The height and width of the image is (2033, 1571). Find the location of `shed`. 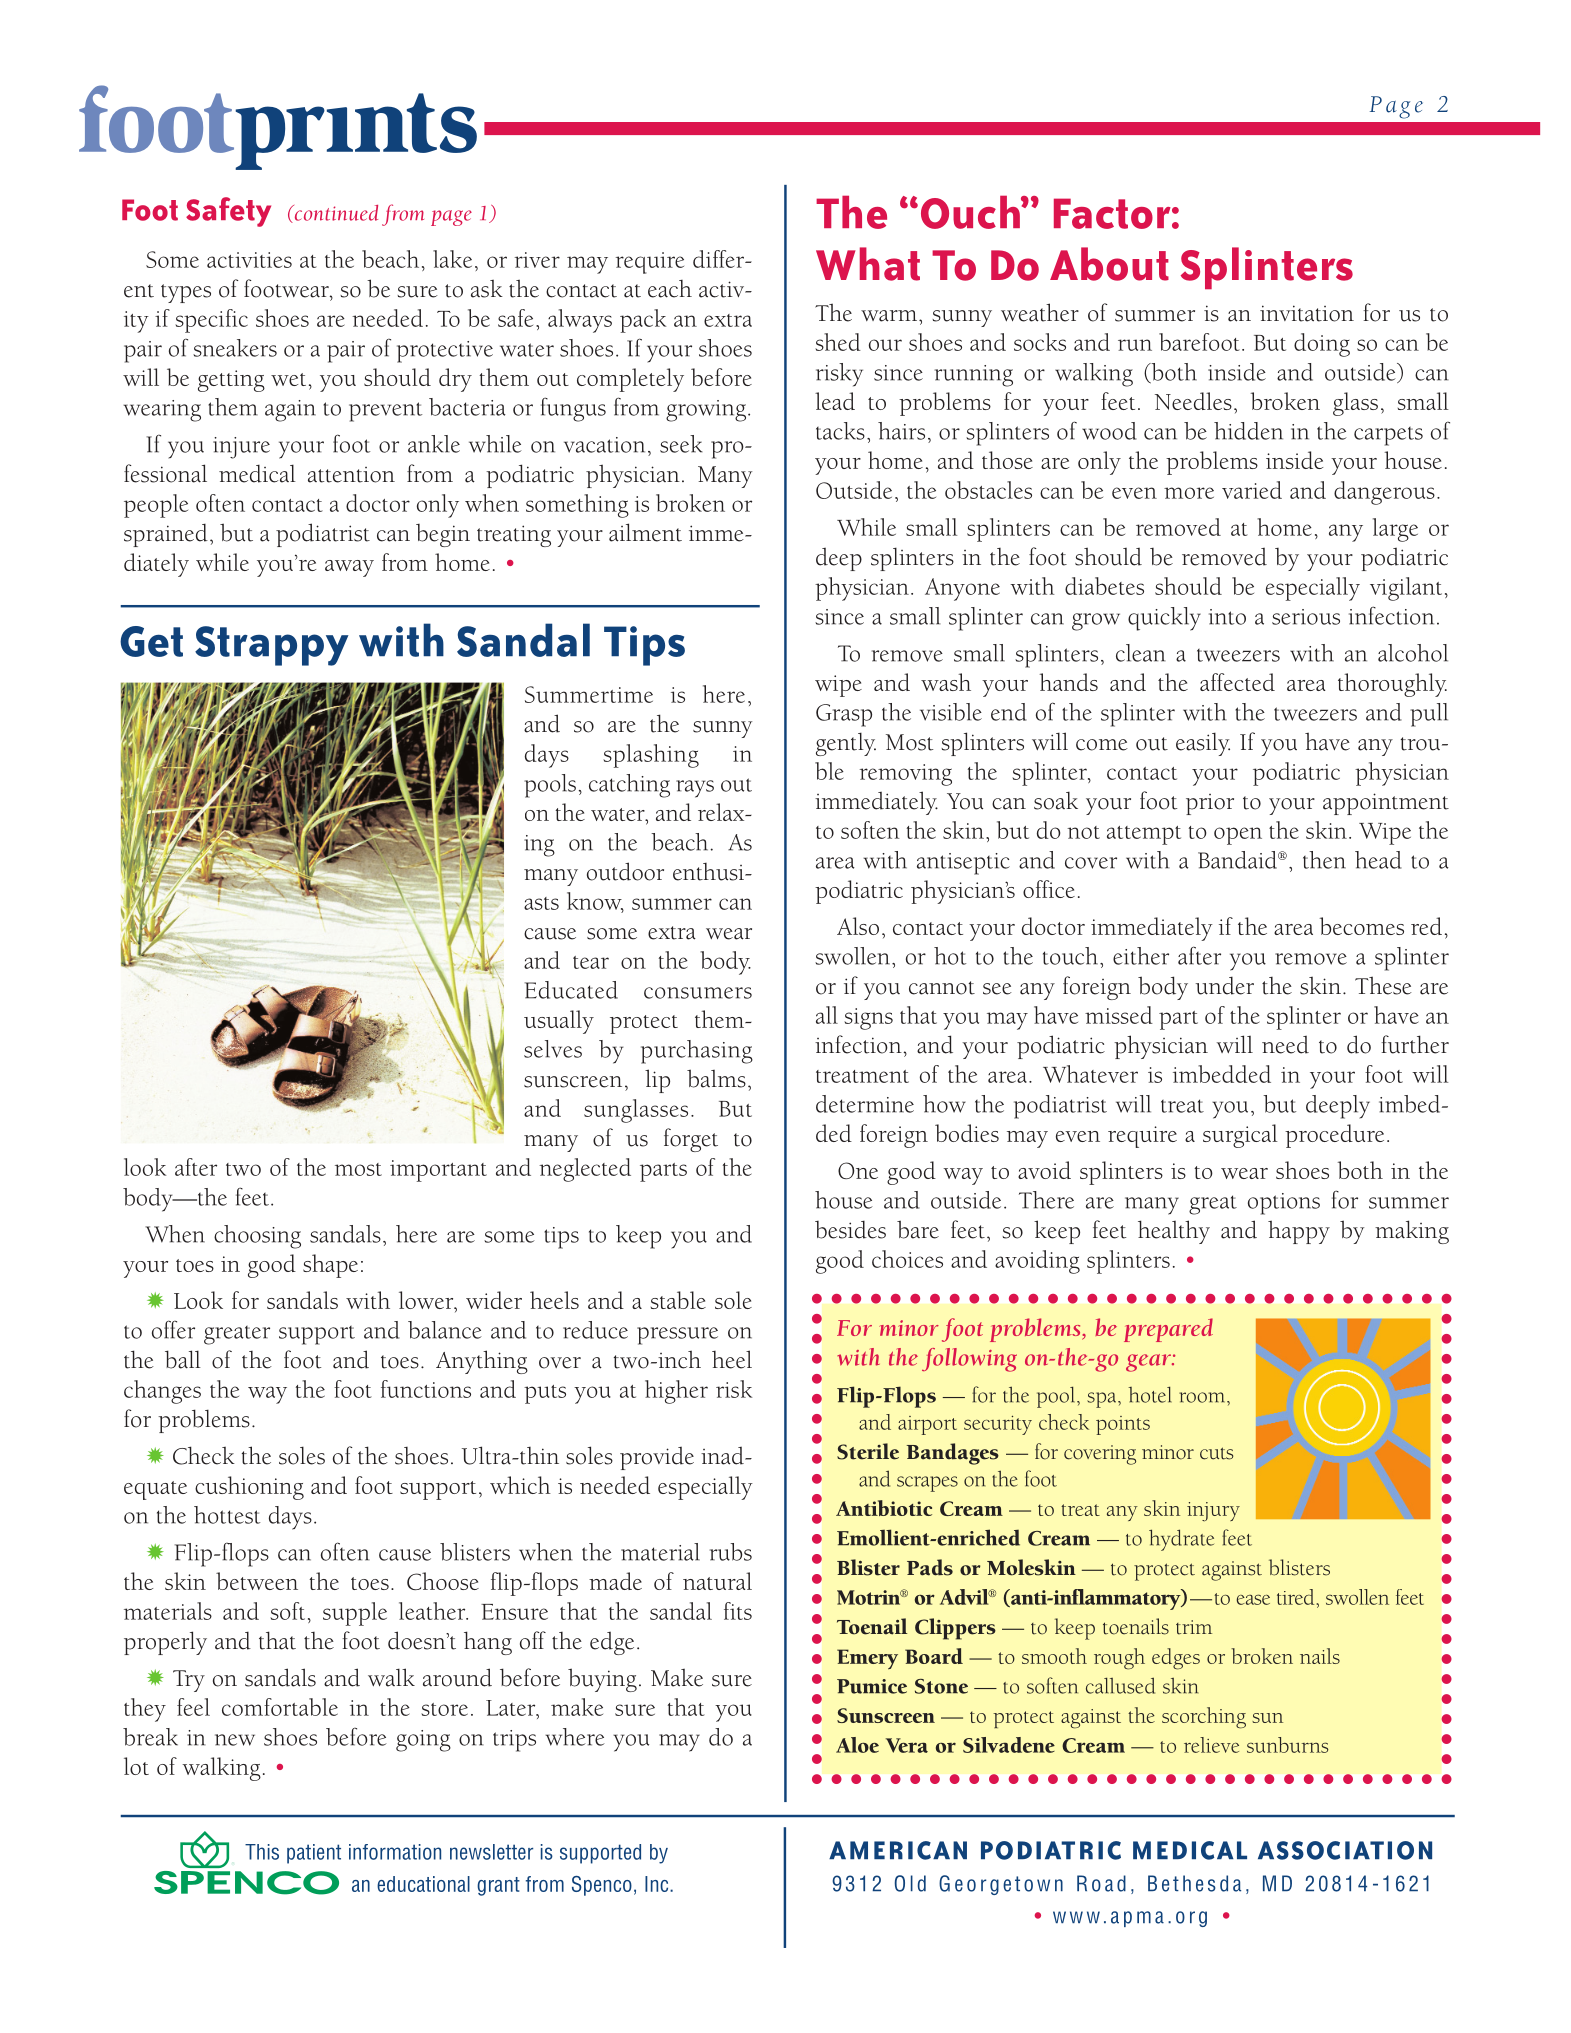

shed is located at coordinates (838, 342).
